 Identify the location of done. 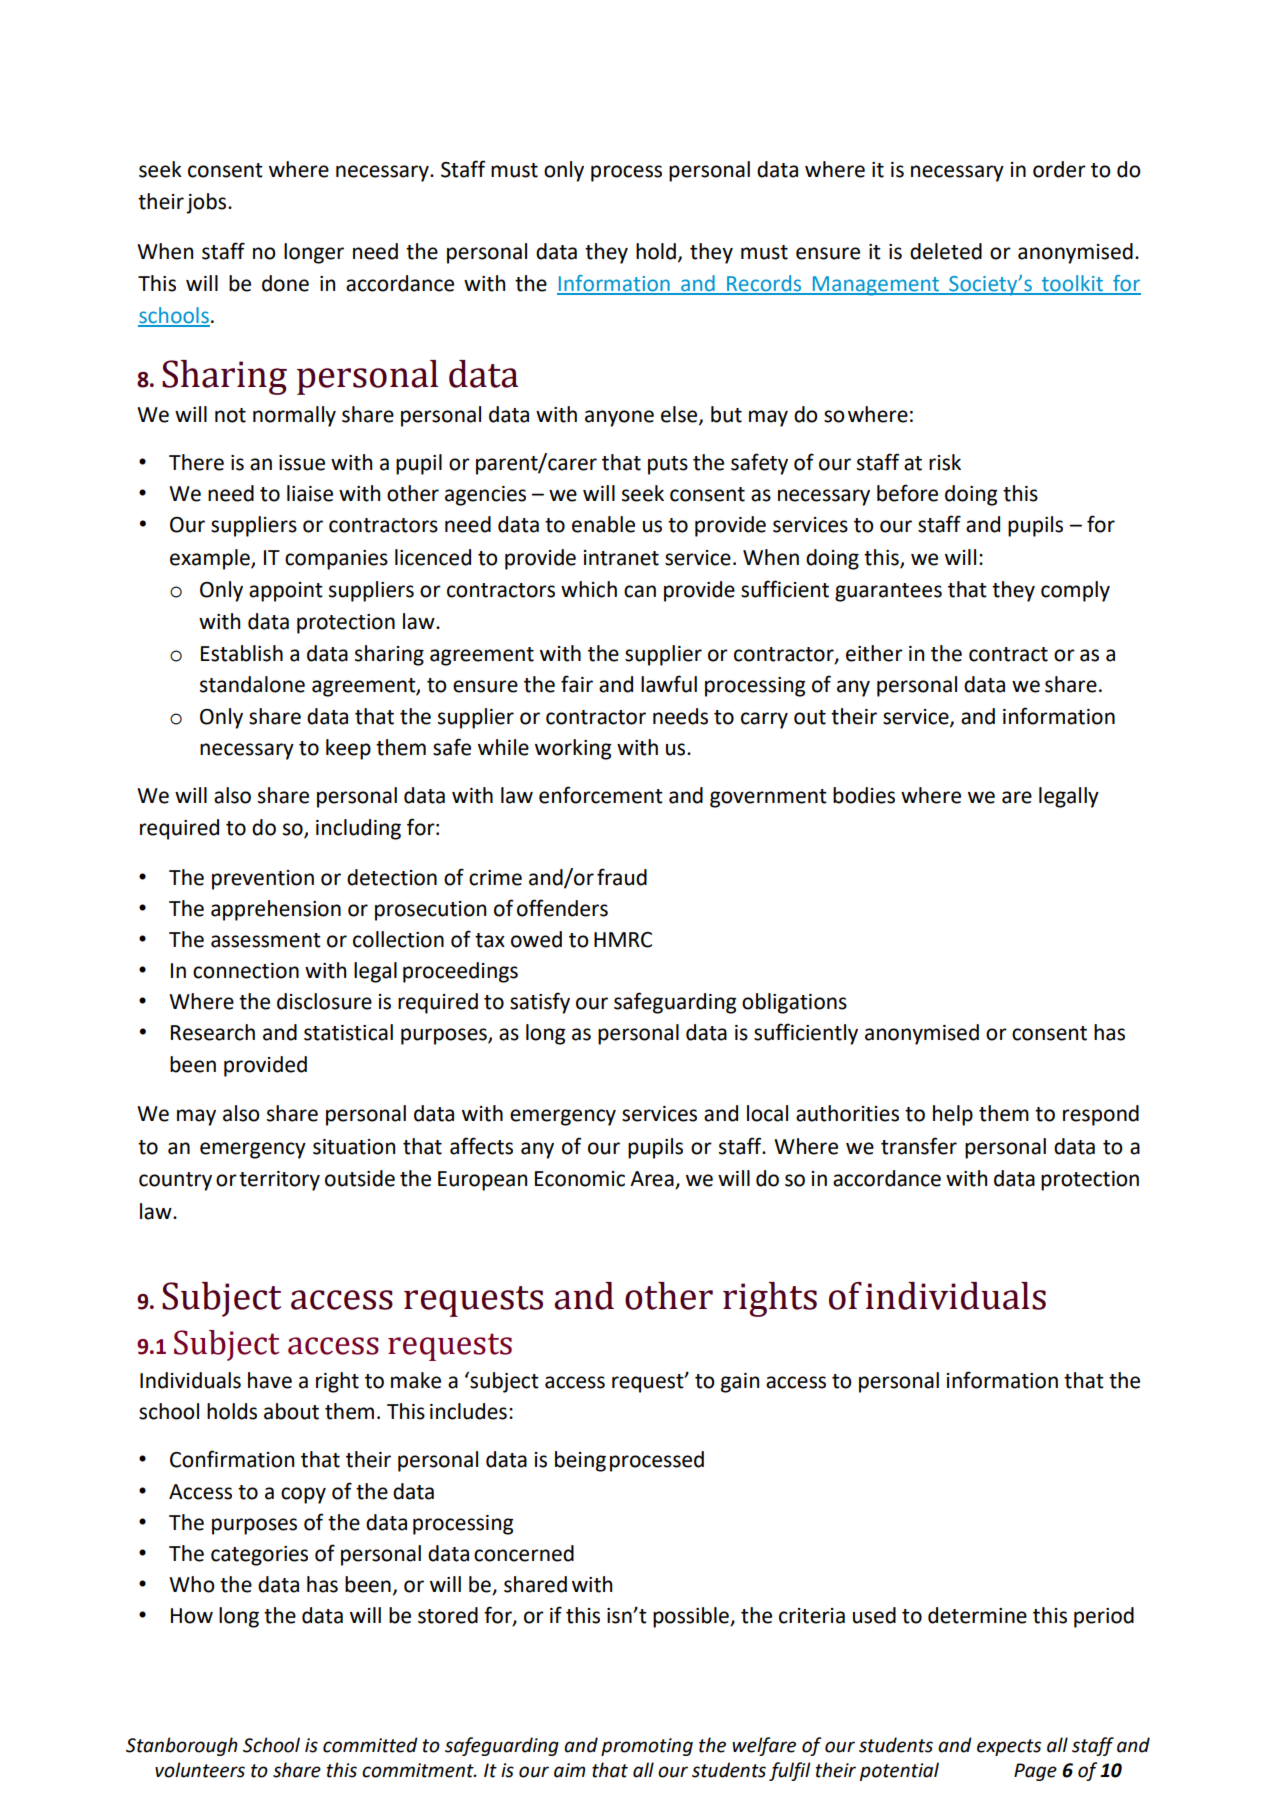
(285, 283).
